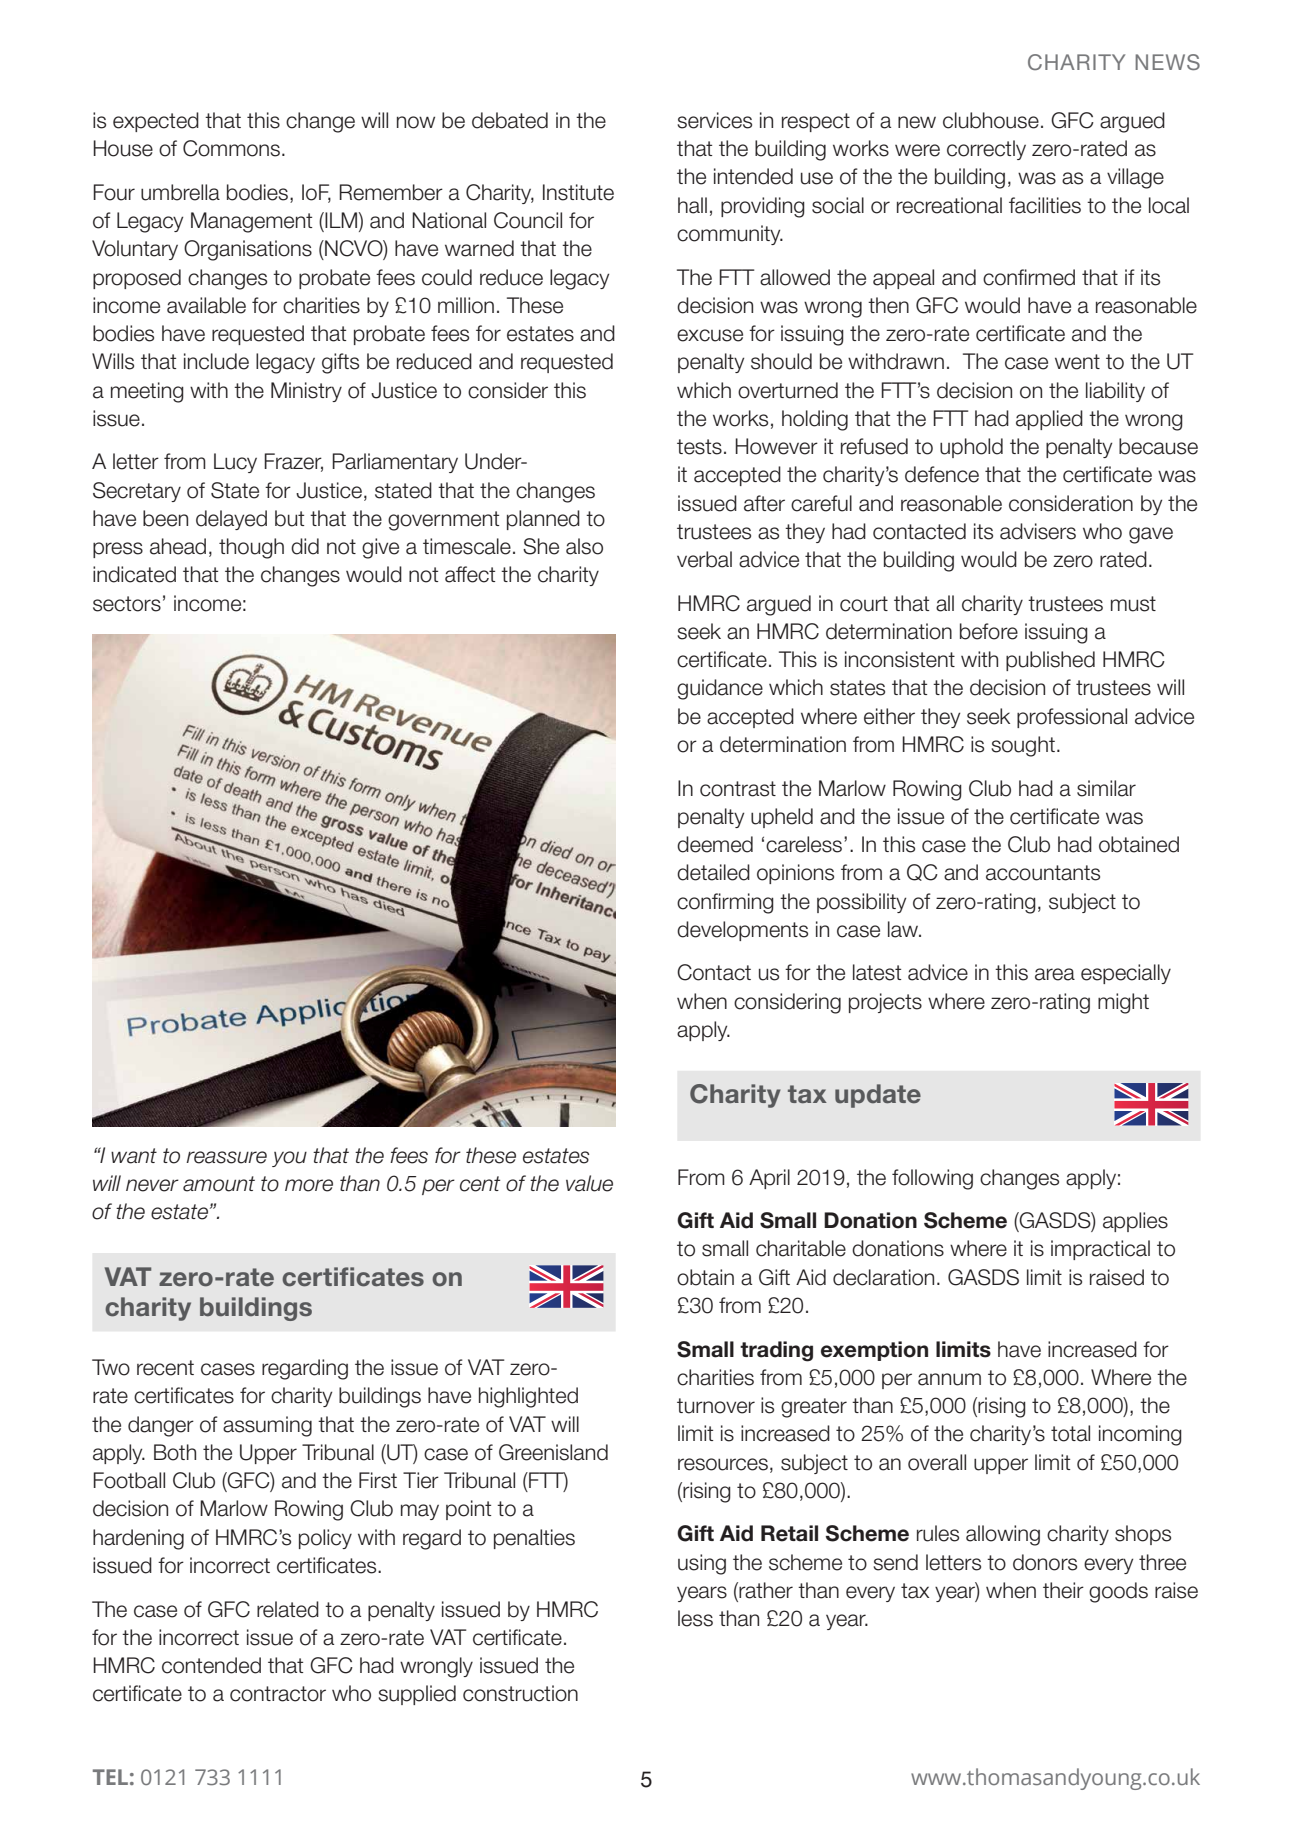  I want to click on amount, so click(219, 1184).
